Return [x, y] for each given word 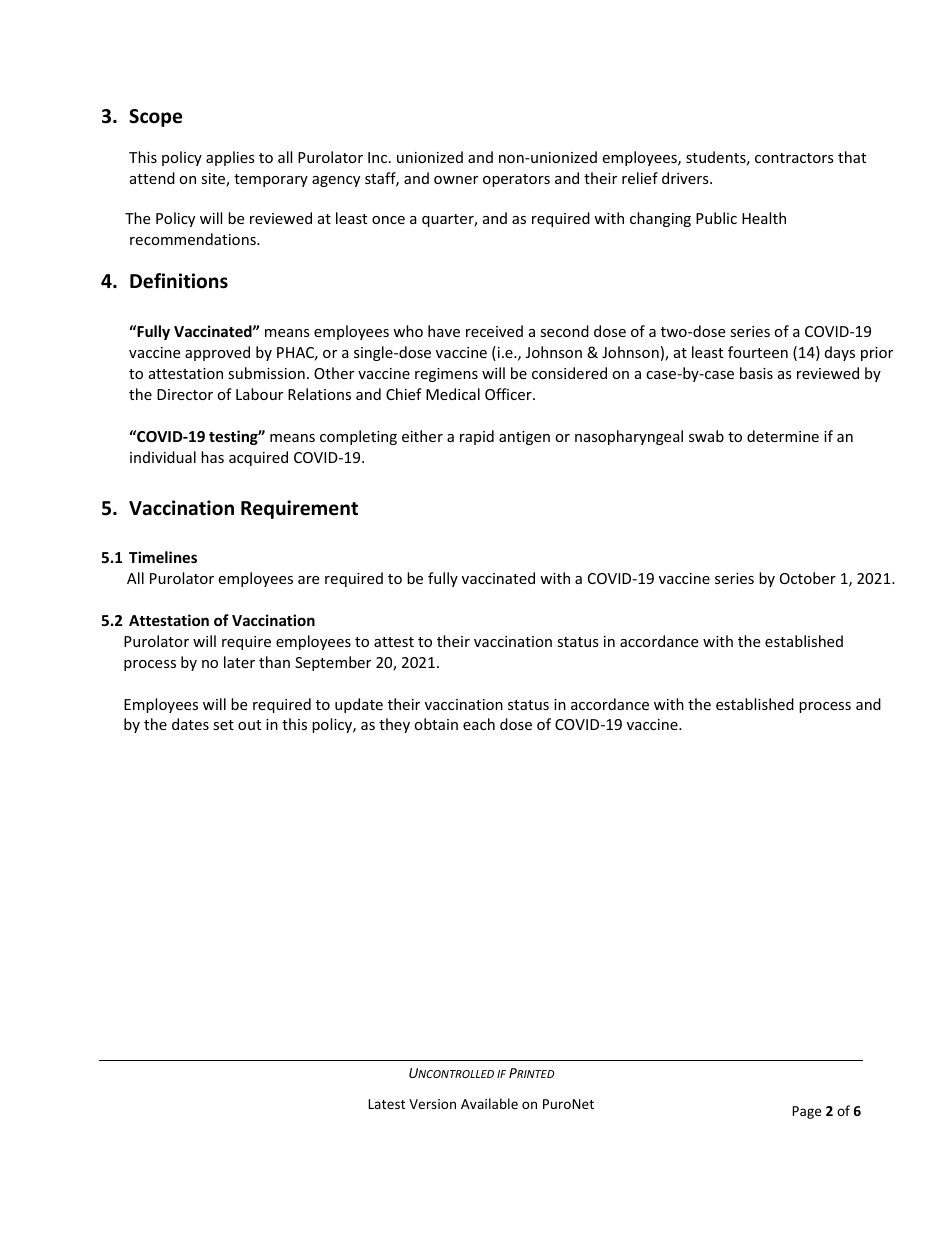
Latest [386, 1104]
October [808, 578]
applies [230, 158]
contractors [794, 158]
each [479, 724]
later [239, 662]
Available [489, 1103]
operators [516, 180]
